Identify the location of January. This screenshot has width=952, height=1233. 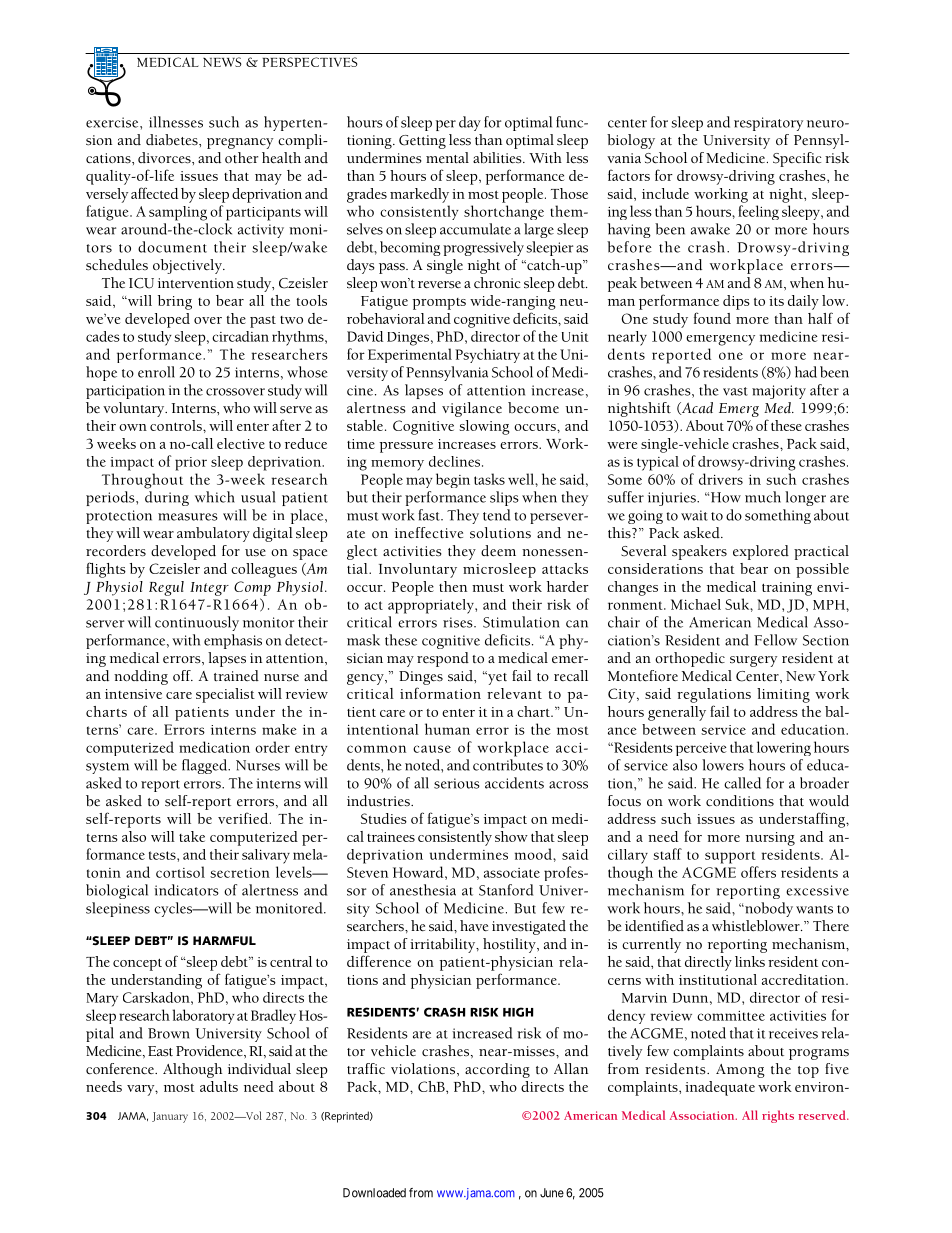
(170, 1117).
